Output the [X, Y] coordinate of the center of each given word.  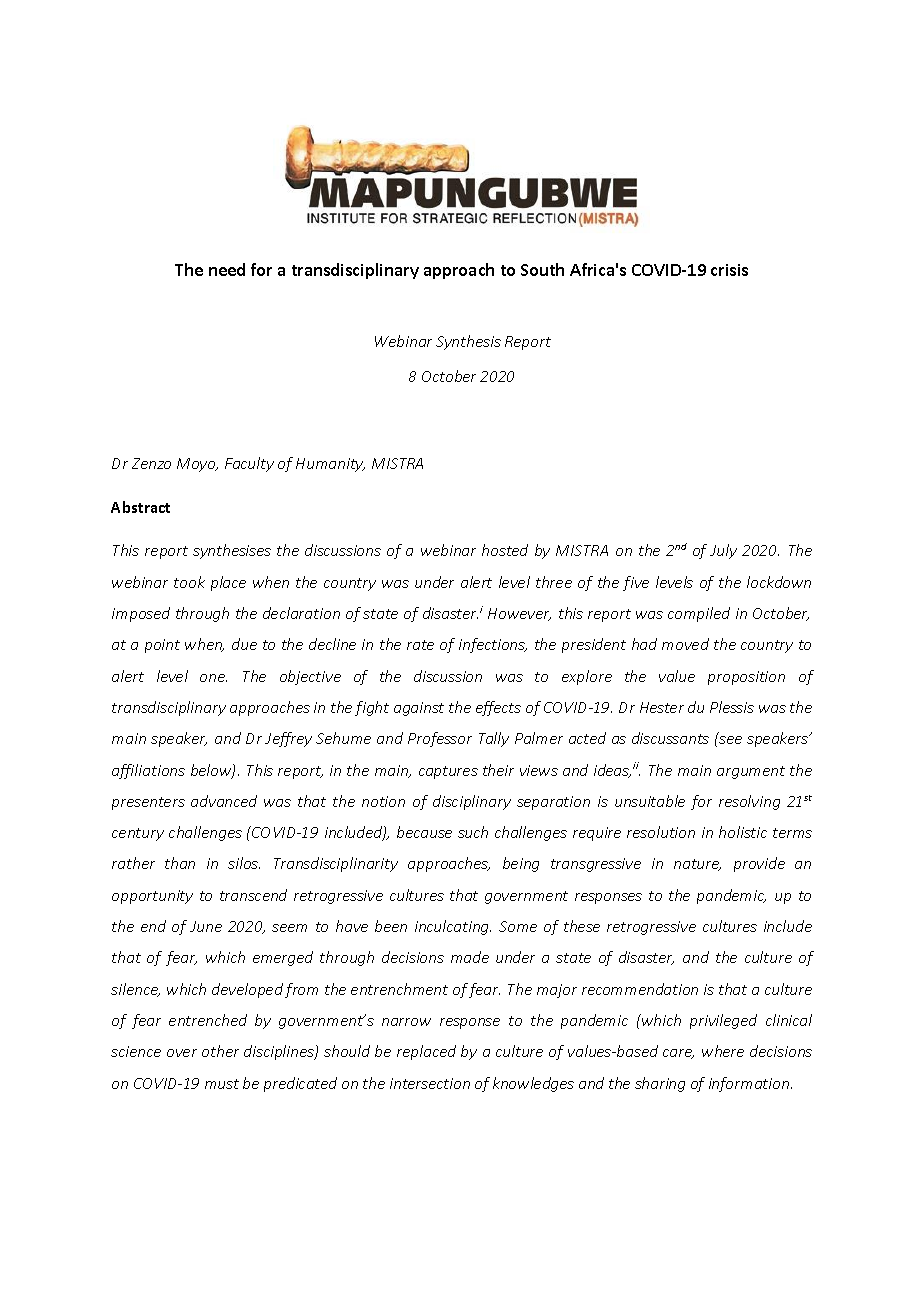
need [227, 269]
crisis [729, 270]
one [213, 678]
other [220, 1051]
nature [697, 865]
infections [493, 645]
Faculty [249, 464]
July [723, 551]
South [542, 269]
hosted [505, 550]
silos [244, 863]
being [521, 864]
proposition [746, 678]
